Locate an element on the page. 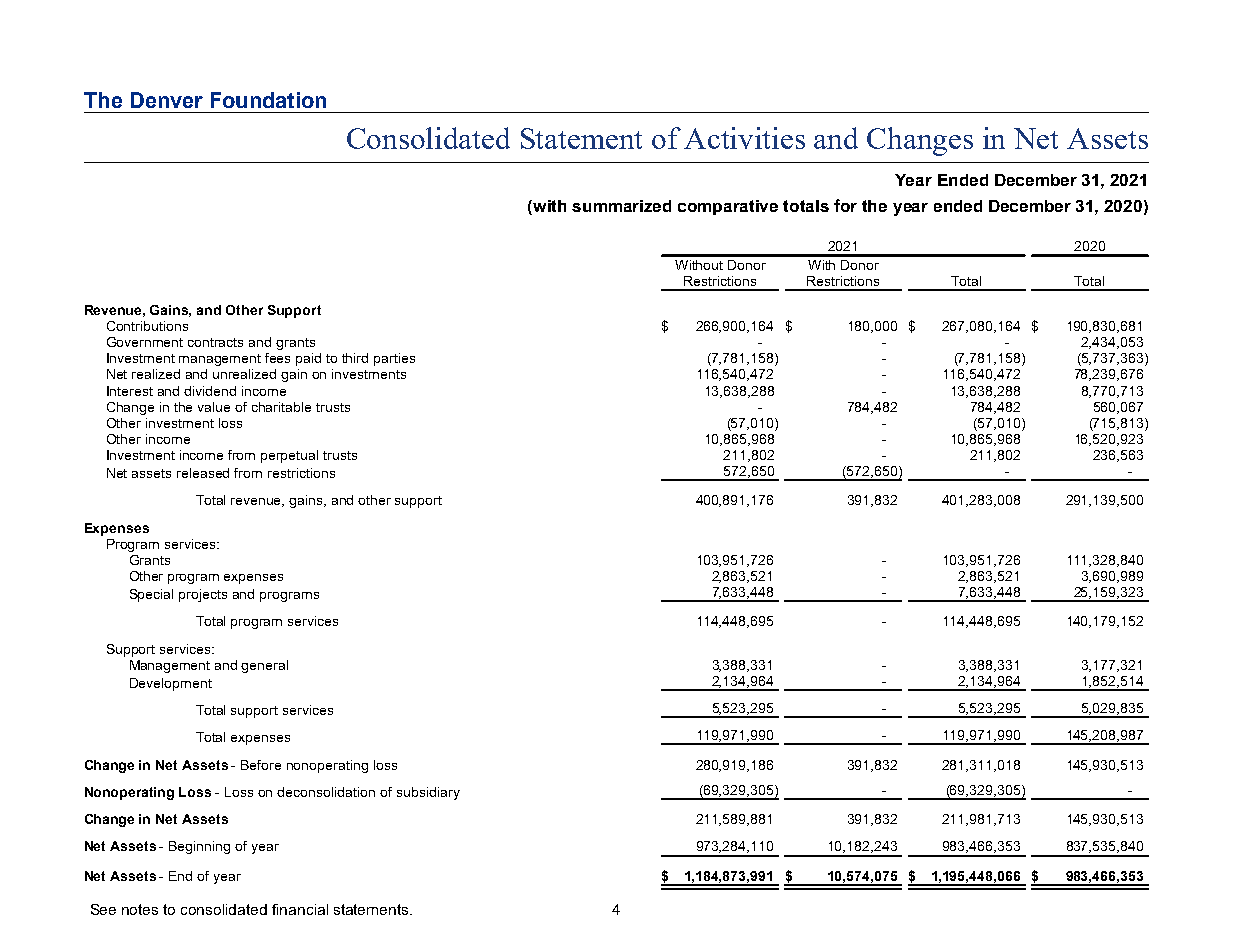 The width and height of the image is (1233, 952). Denver is located at coordinates (167, 100).
